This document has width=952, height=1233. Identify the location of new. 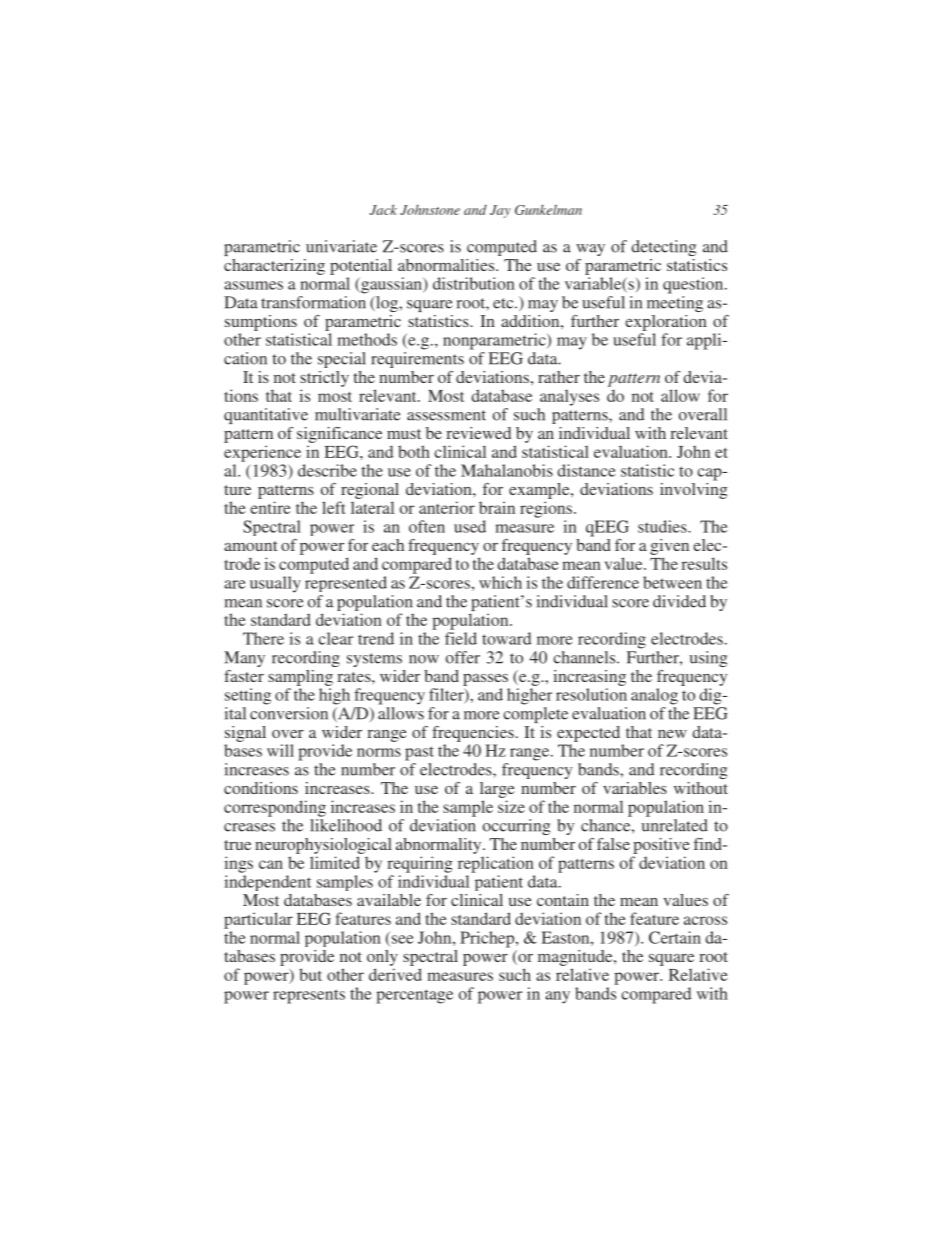
(672, 734).
